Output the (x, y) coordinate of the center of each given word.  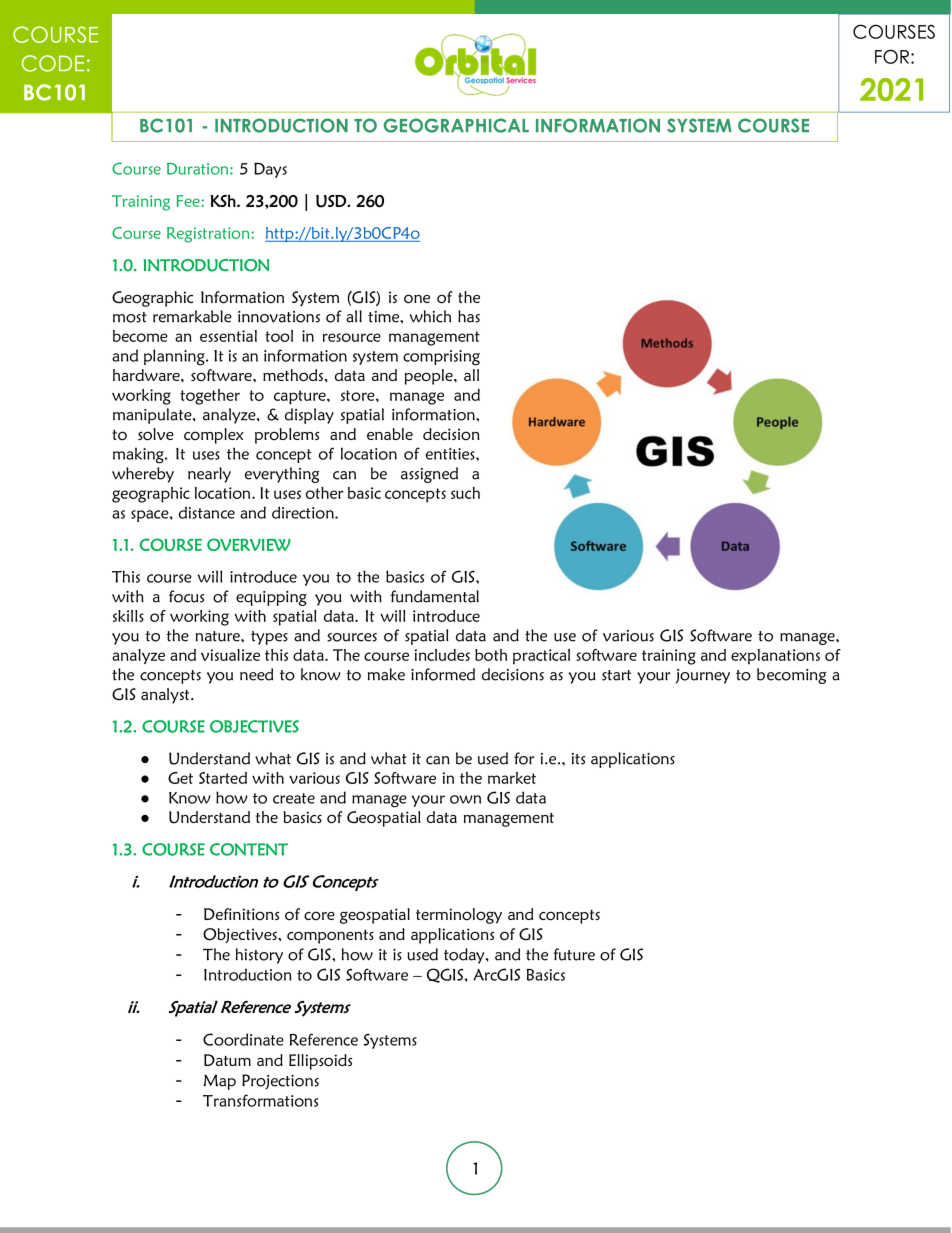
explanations (775, 657)
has (469, 316)
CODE (53, 63)
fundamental (435, 596)
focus (186, 596)
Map (219, 1082)
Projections (280, 1082)
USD (332, 201)
